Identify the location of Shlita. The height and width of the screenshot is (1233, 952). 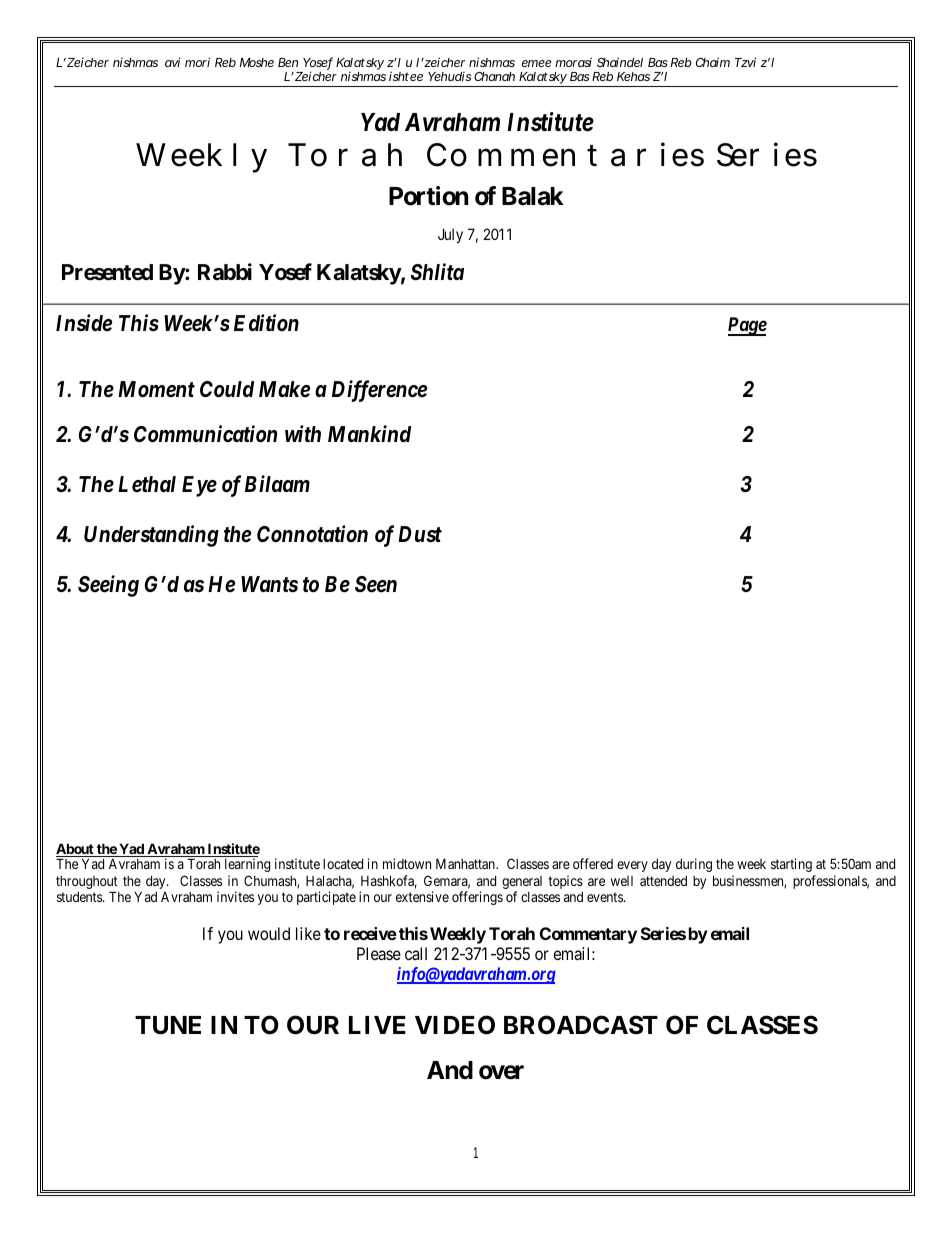
(437, 271).
